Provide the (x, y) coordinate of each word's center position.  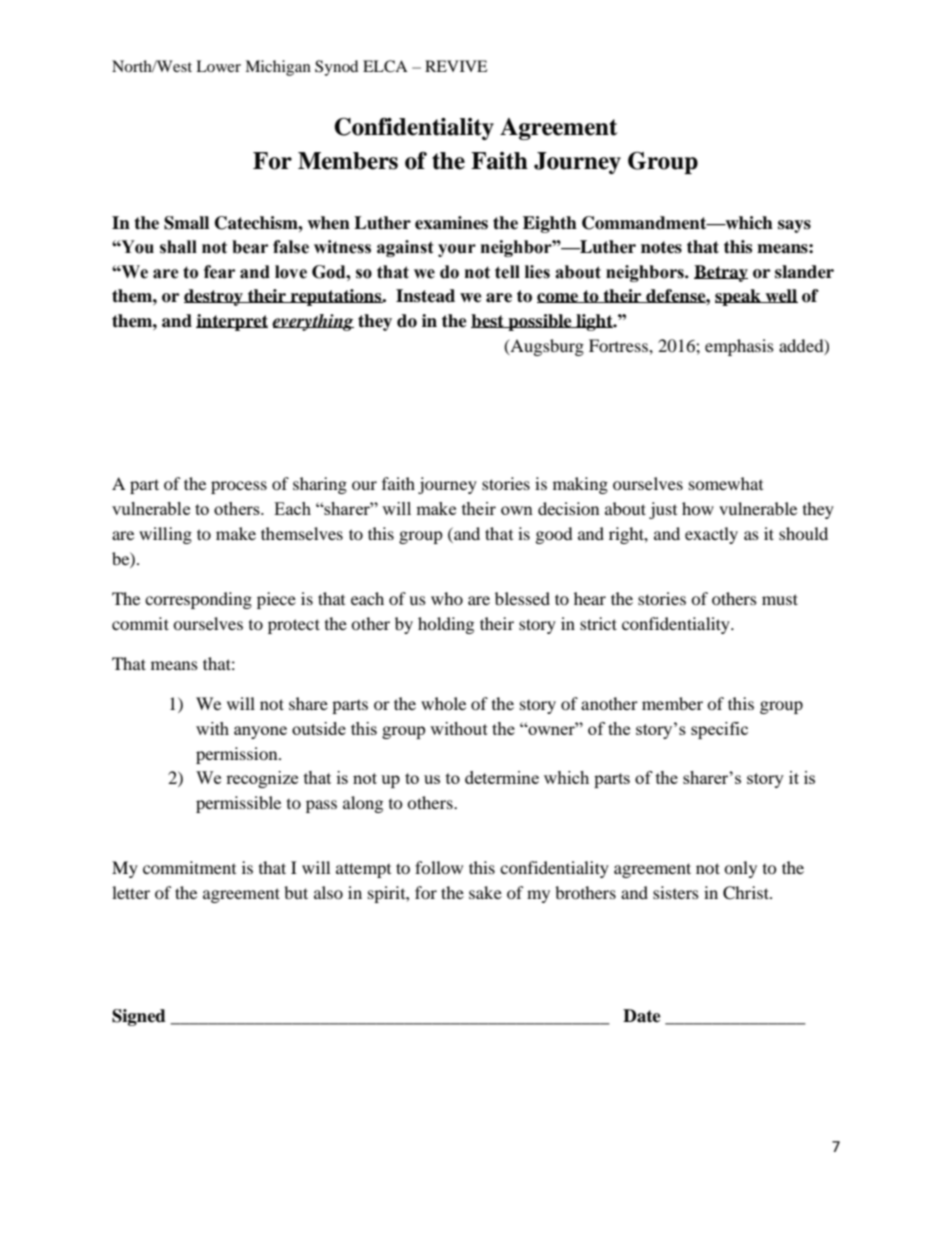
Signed (139, 1017)
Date (642, 1016)
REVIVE (456, 66)
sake (485, 892)
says (794, 226)
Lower (218, 66)
